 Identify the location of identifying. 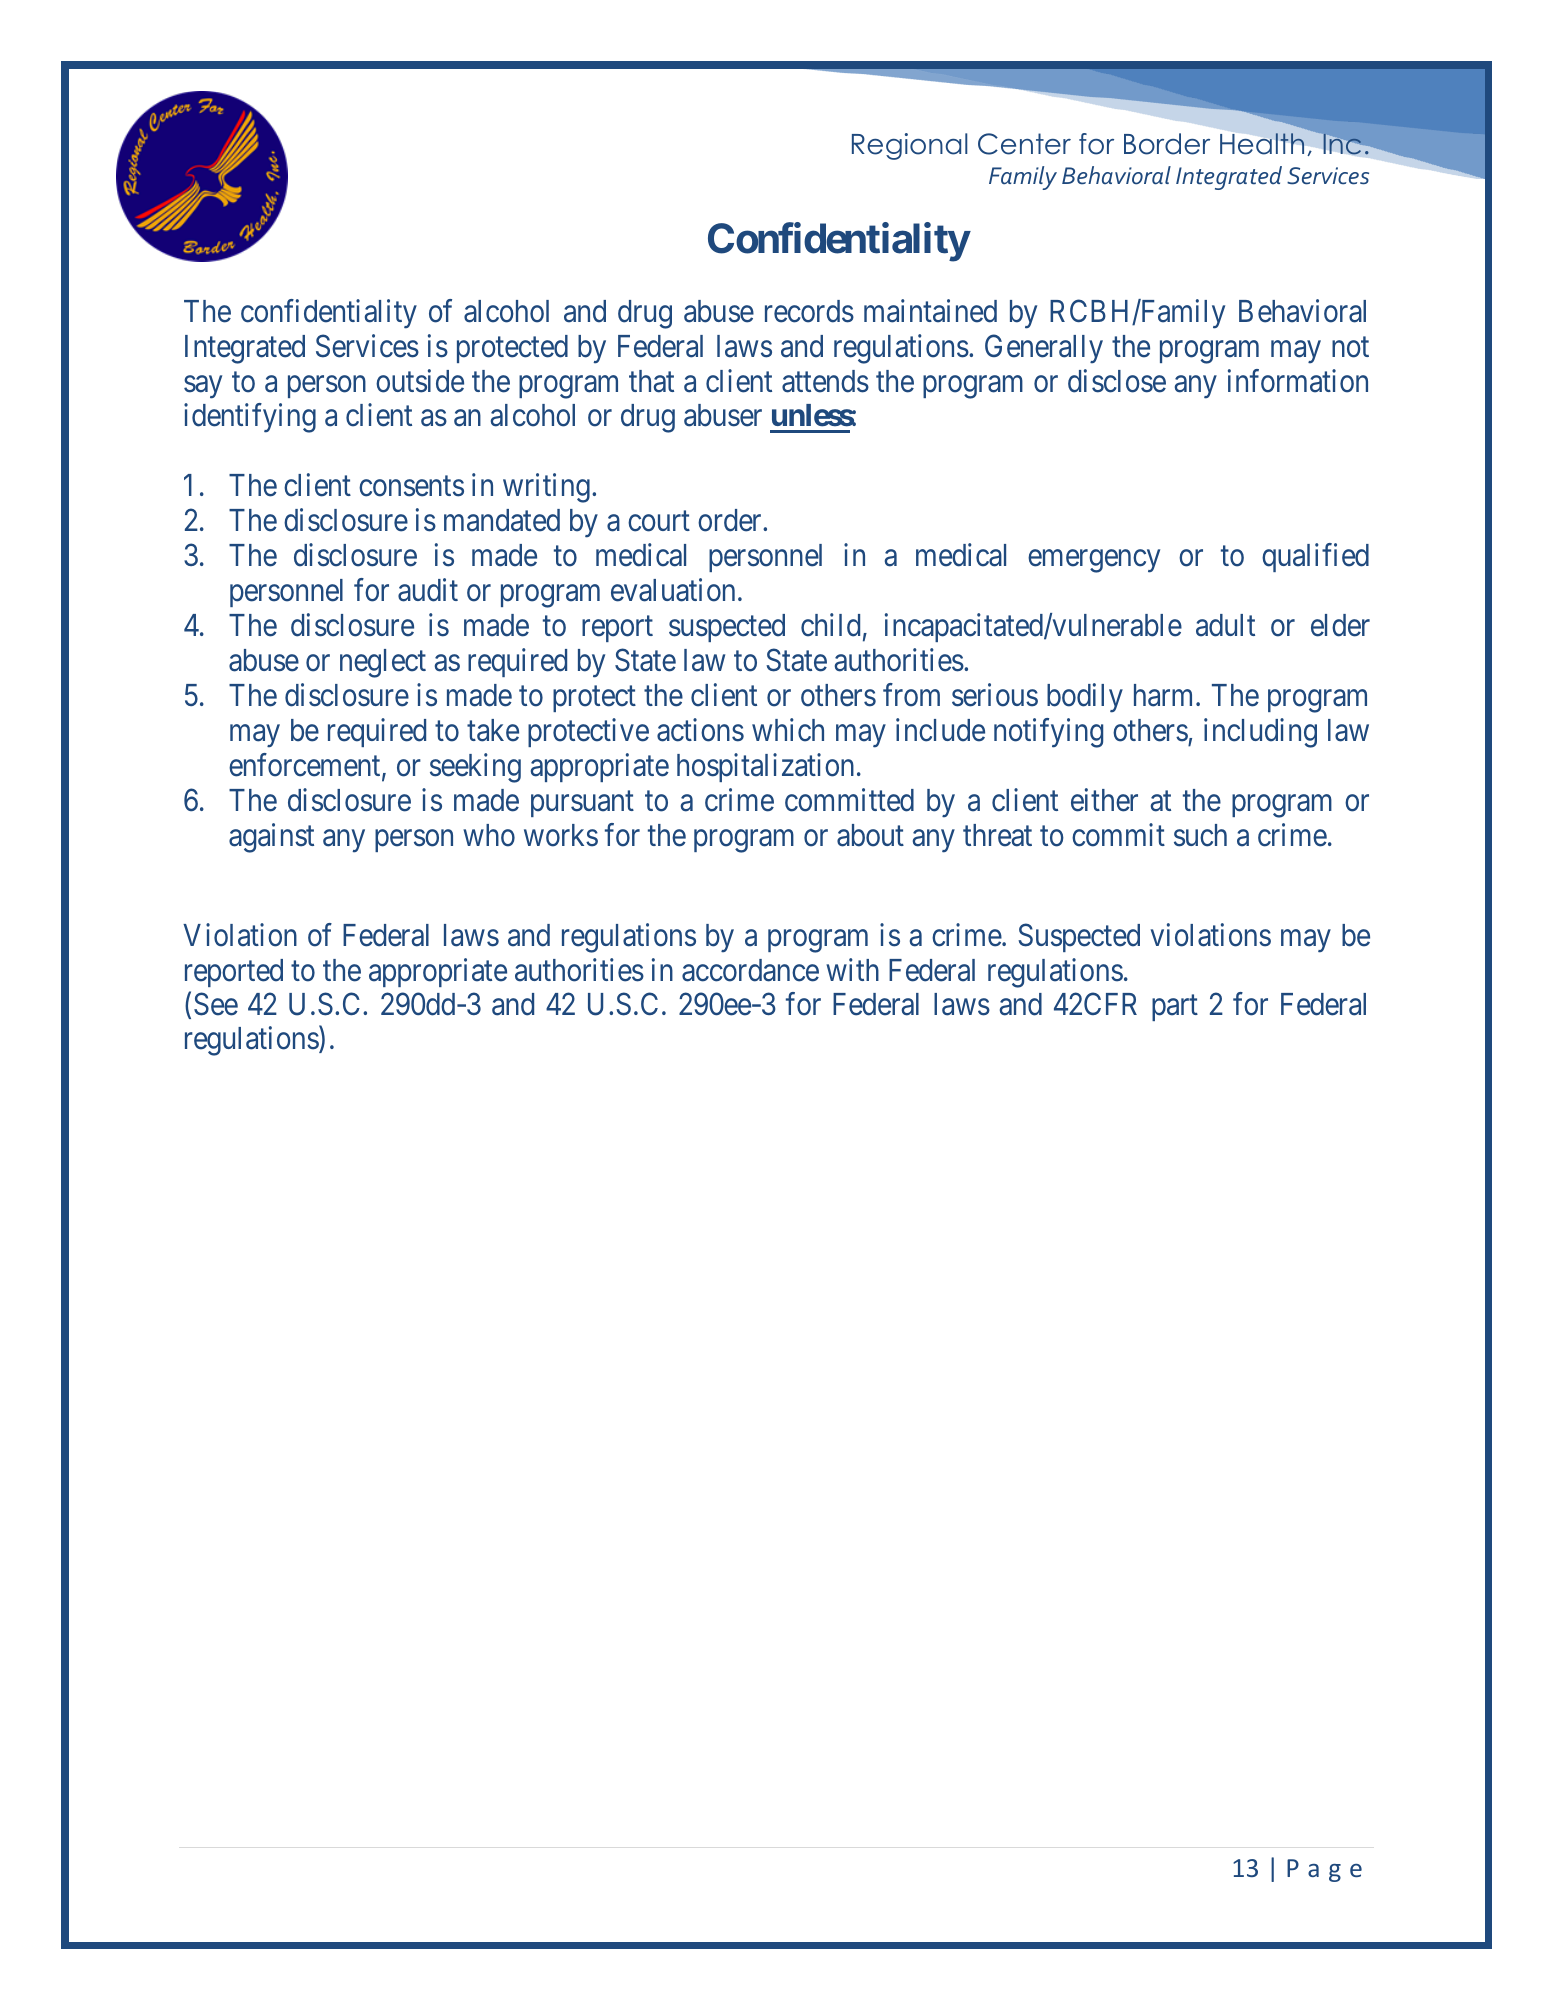
(250, 418).
